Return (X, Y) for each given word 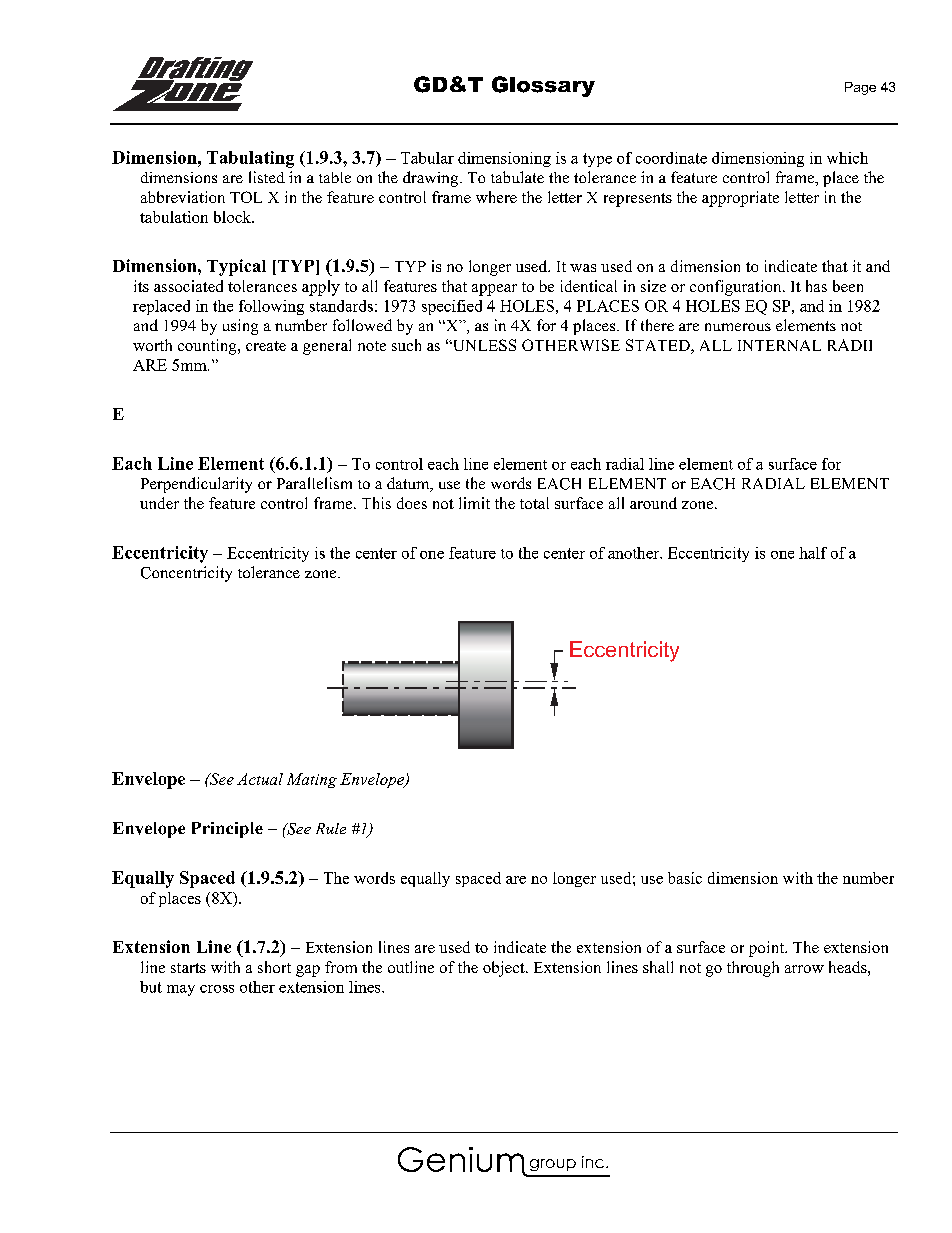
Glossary (543, 86)
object (505, 969)
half (813, 553)
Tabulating (250, 159)
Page (860, 88)
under (159, 503)
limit (474, 503)
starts (188, 968)
